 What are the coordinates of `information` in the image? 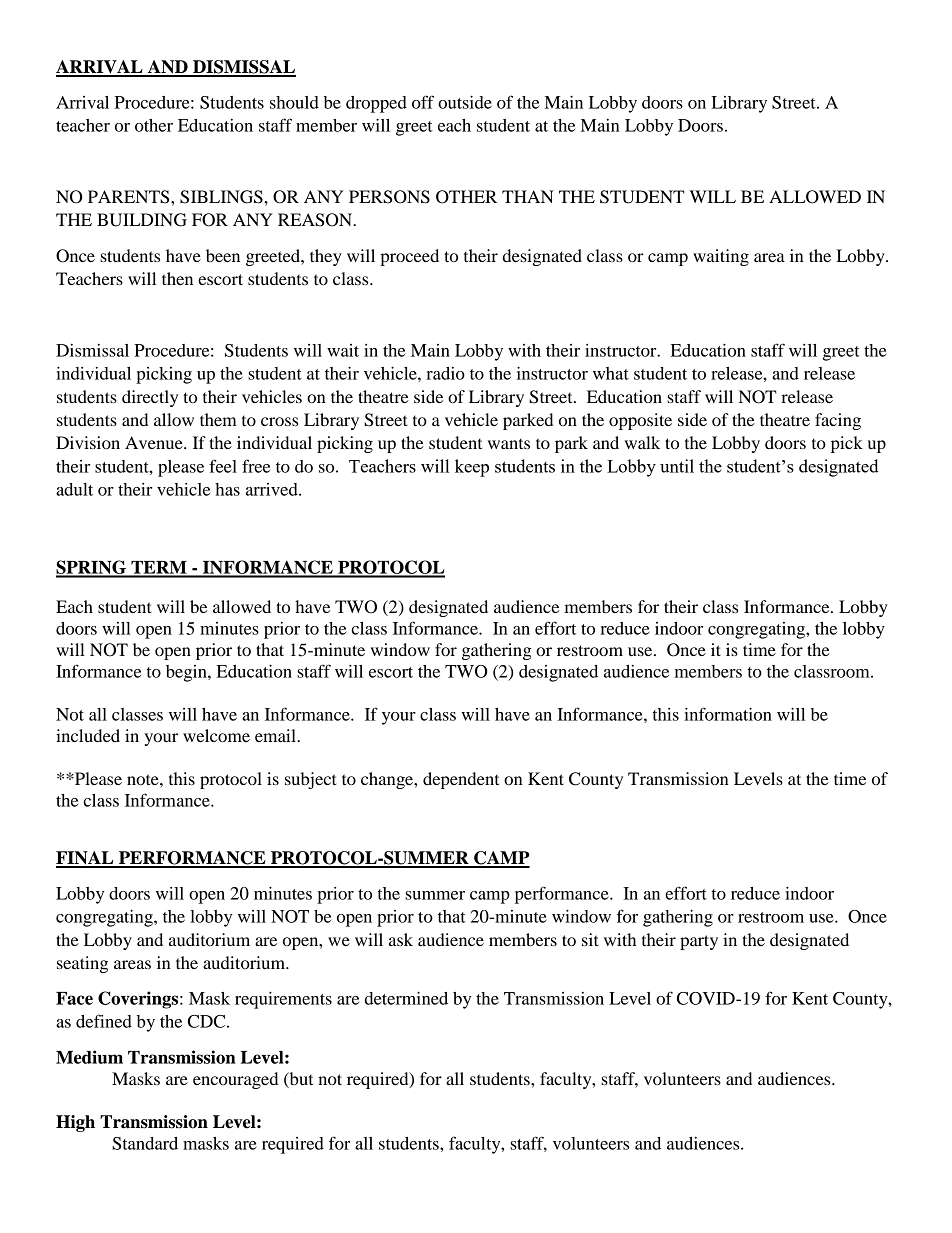 It's located at (728, 714).
